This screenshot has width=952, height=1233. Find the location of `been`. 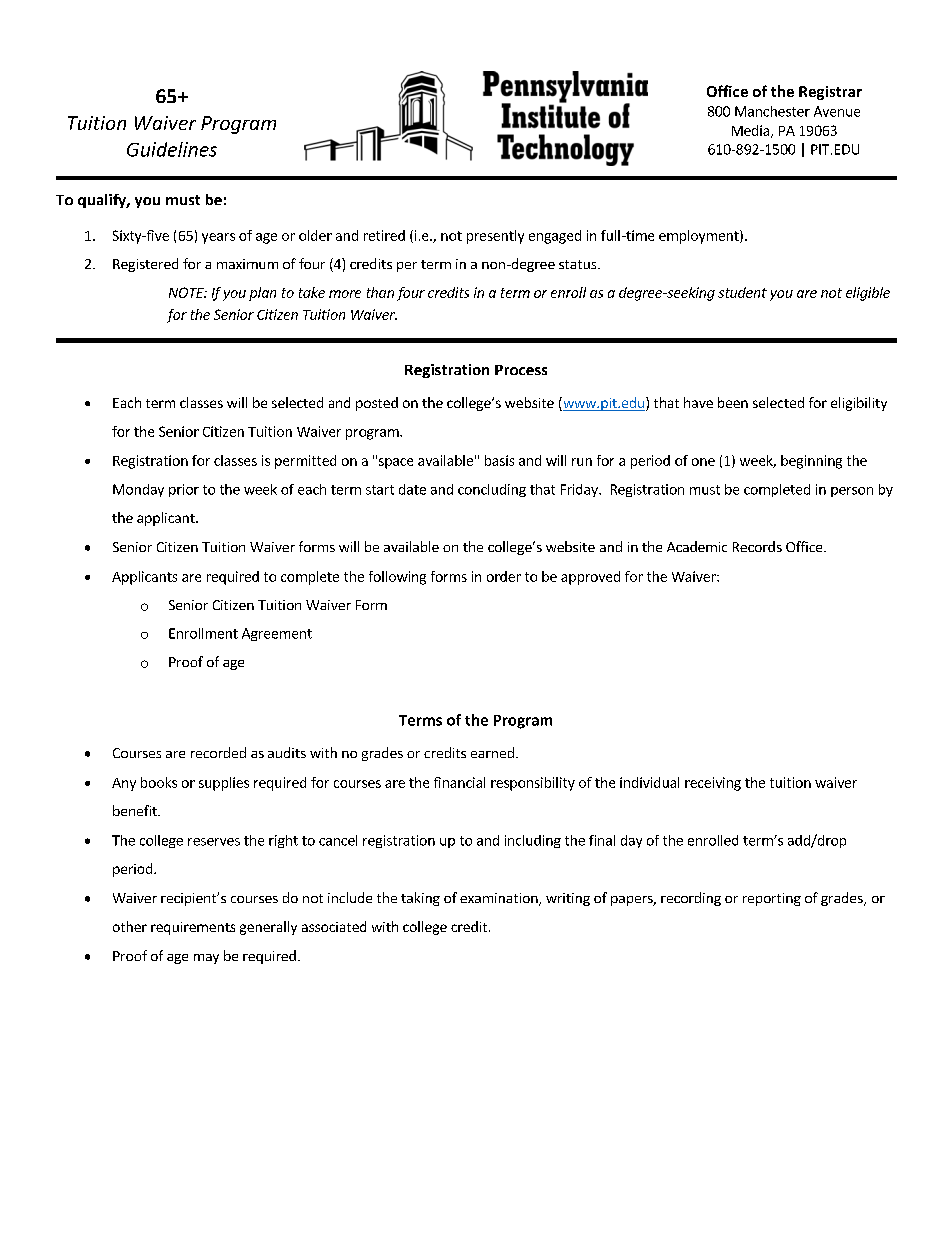

been is located at coordinates (733, 402).
